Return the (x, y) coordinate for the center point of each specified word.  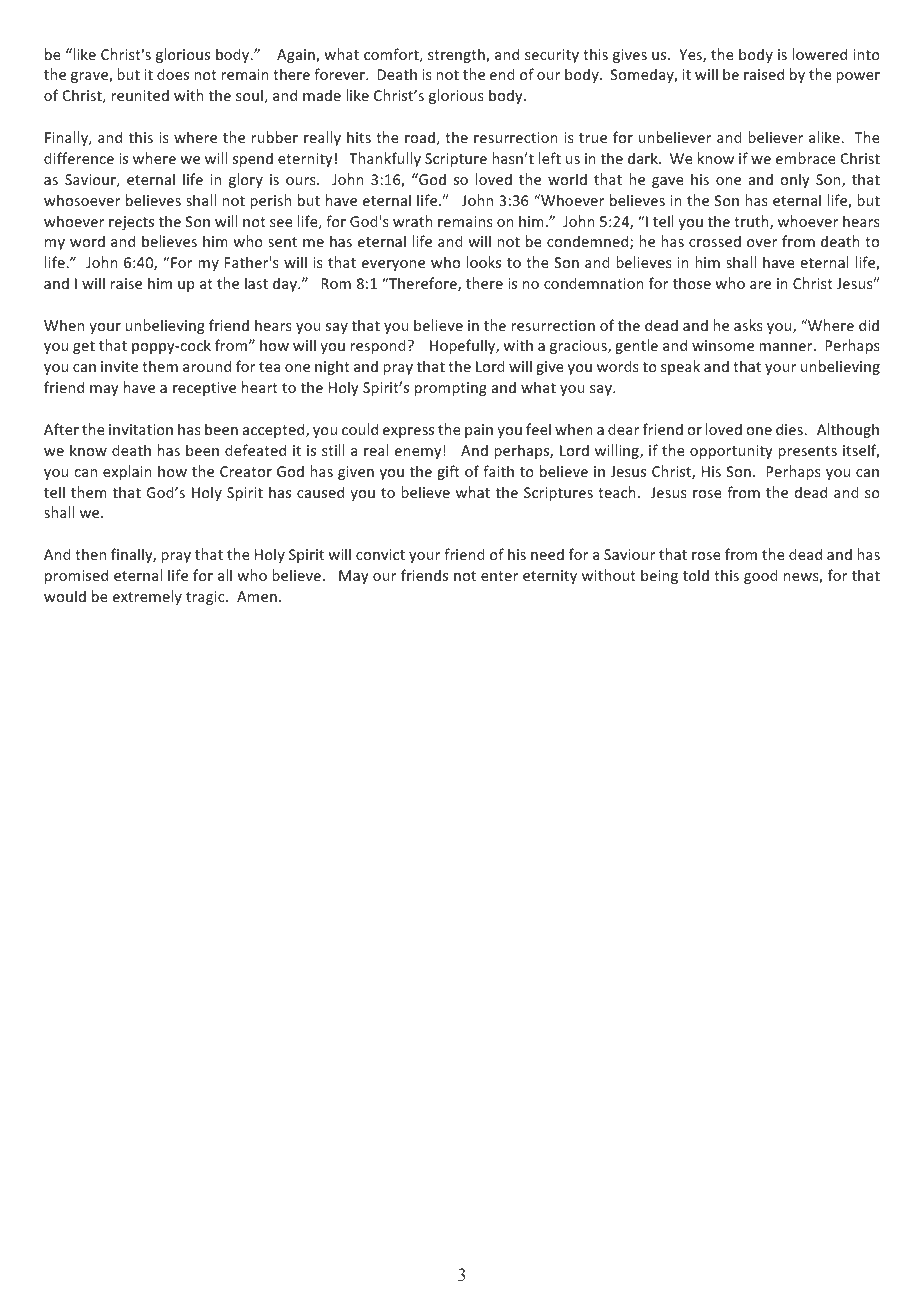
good (761, 576)
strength (457, 55)
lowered (819, 54)
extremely (147, 597)
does (173, 74)
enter (499, 576)
